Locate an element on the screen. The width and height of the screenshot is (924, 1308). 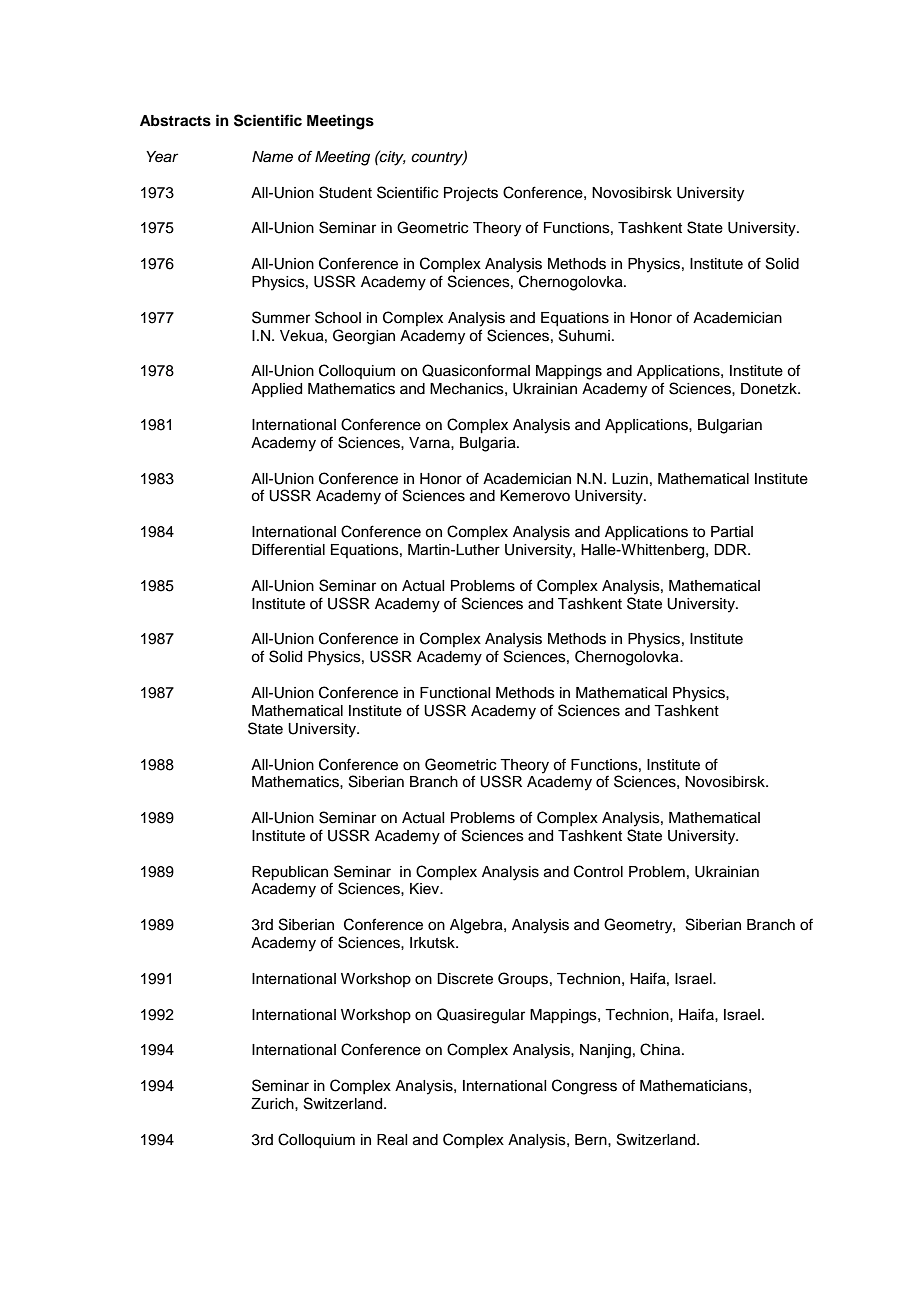
Projects is located at coordinates (471, 194).
